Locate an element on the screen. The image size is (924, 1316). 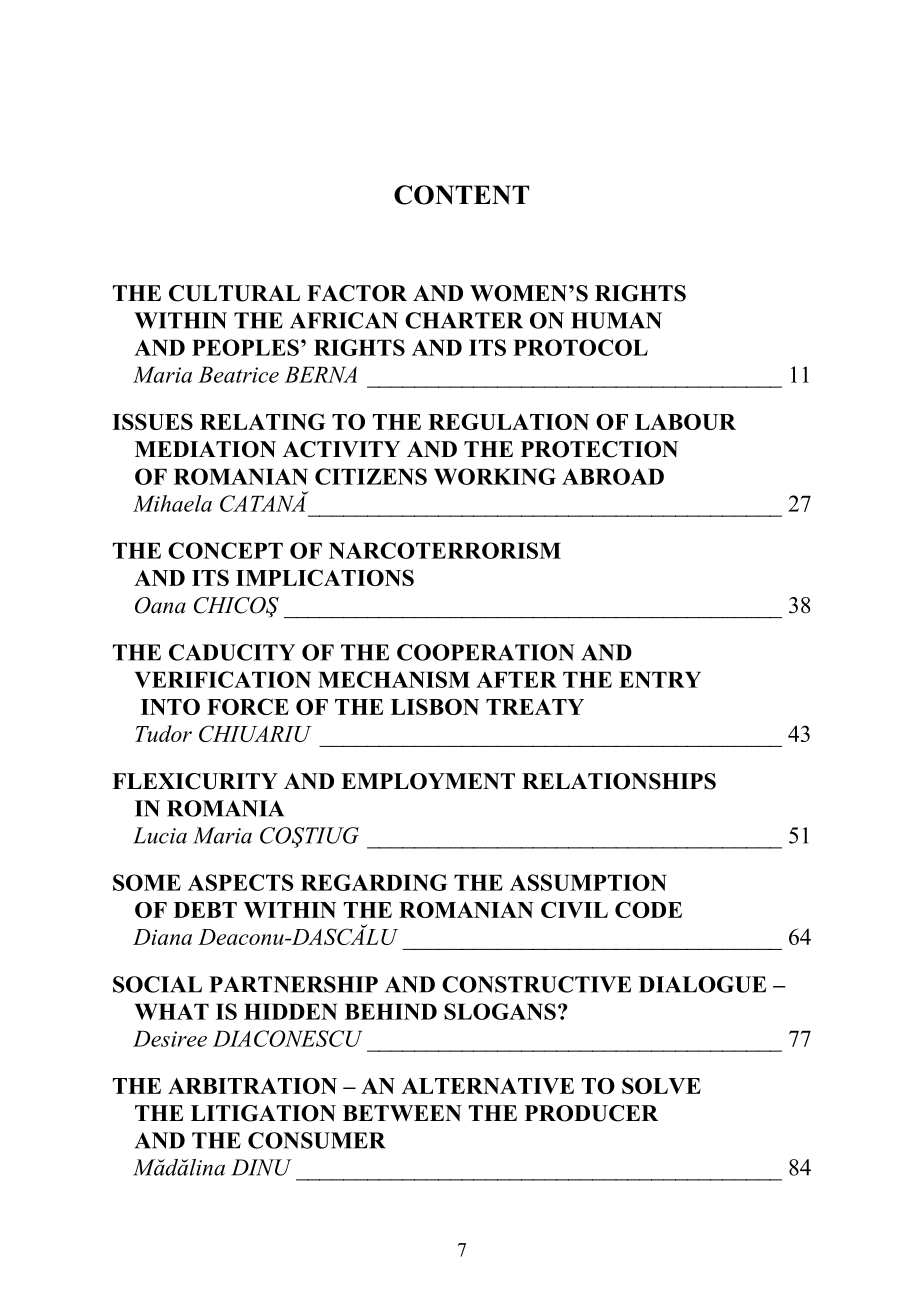
RELATIONSHIPS is located at coordinates (619, 781).
